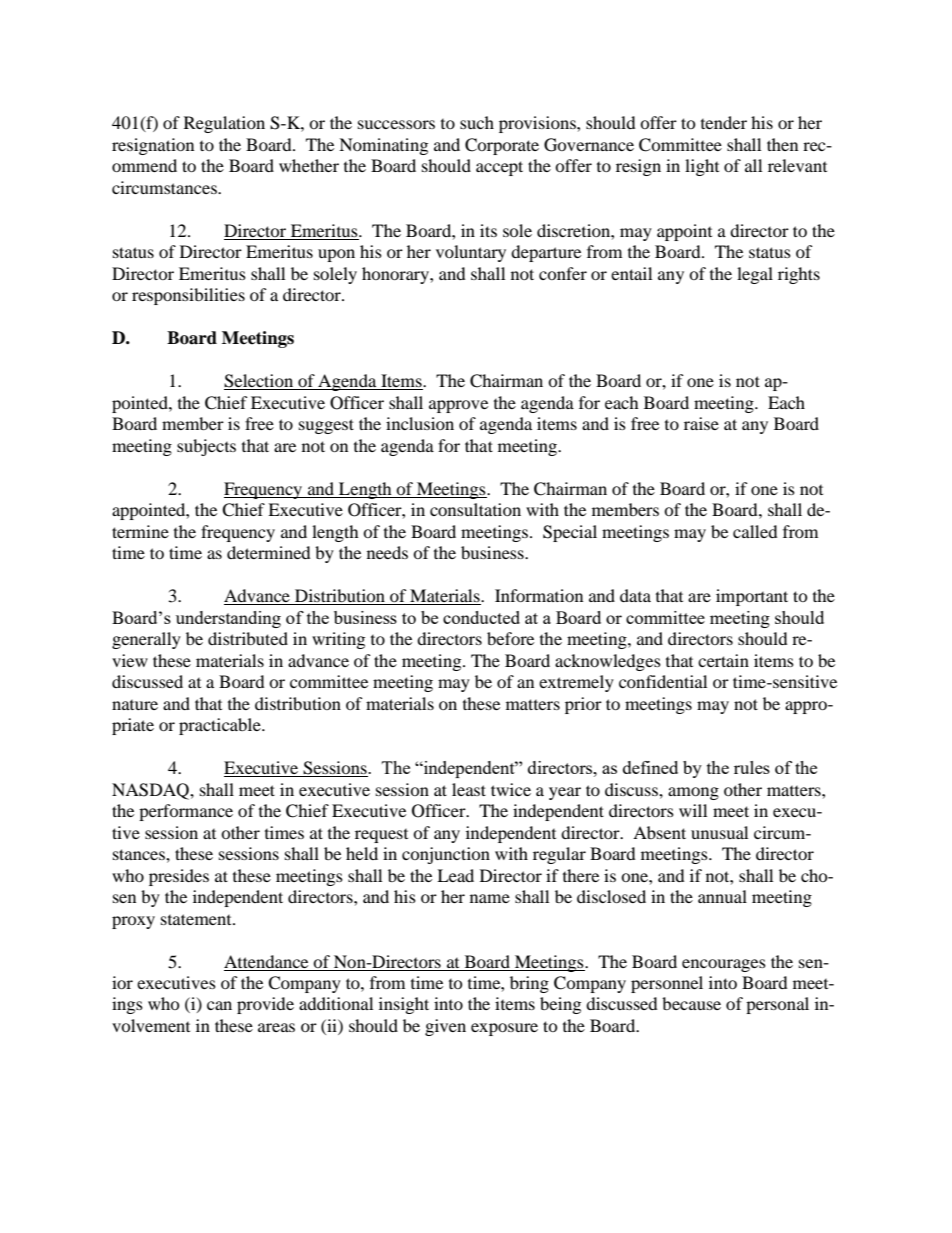 The height and width of the page is (1233, 952). I want to click on Corporate, so click(502, 146).
